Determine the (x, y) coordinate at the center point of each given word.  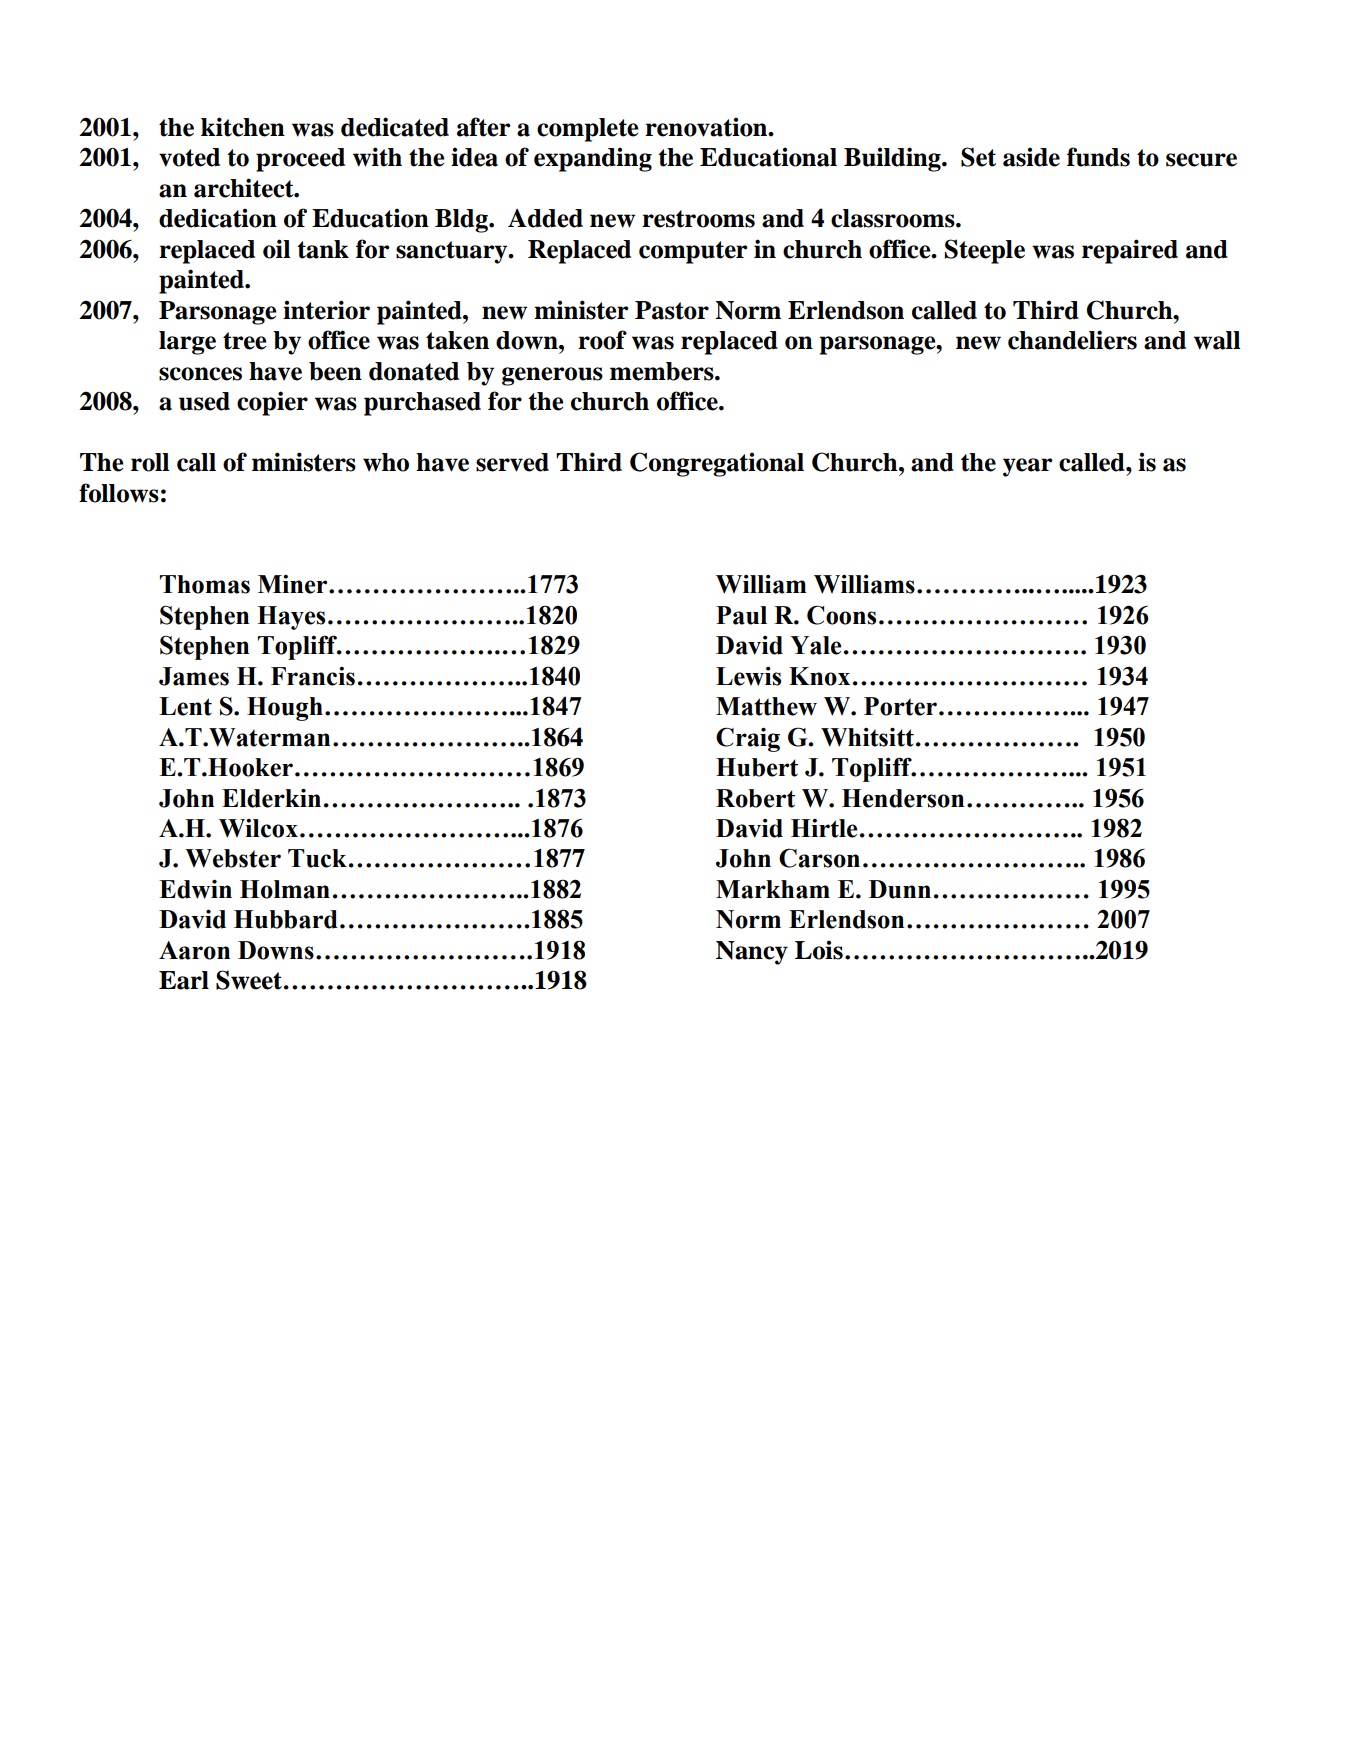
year (1028, 467)
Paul (741, 615)
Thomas (205, 584)
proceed (300, 160)
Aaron (194, 950)
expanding (593, 159)
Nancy (752, 953)
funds (1098, 157)
